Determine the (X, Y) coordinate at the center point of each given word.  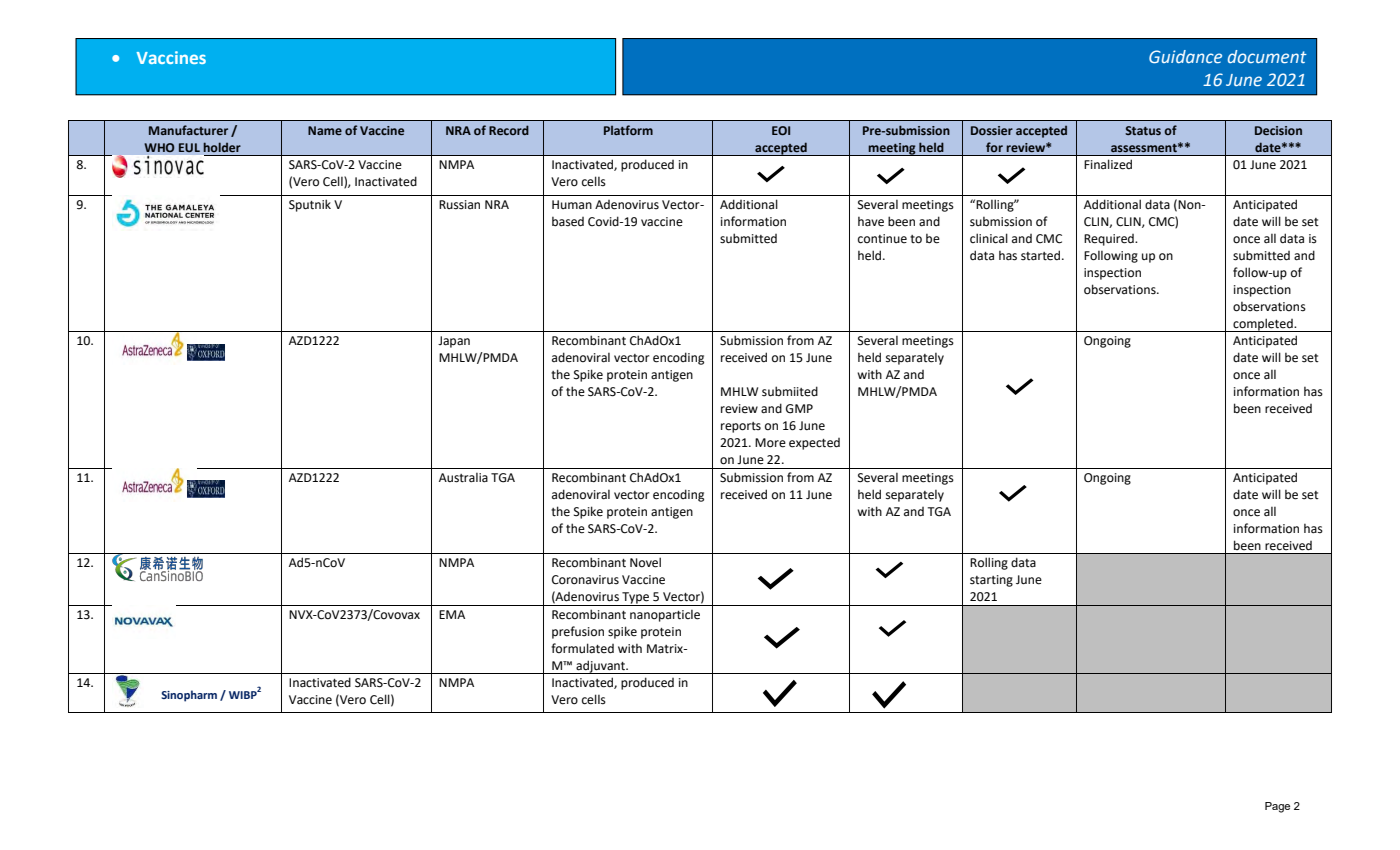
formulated (582, 648)
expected (814, 444)
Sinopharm (189, 696)
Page (1277, 807)
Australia (463, 478)
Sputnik (310, 205)
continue (882, 239)
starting (991, 581)
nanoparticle (665, 616)
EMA (452, 614)
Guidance (1185, 57)
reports (741, 427)
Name (325, 130)
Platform (628, 130)
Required (1110, 240)
